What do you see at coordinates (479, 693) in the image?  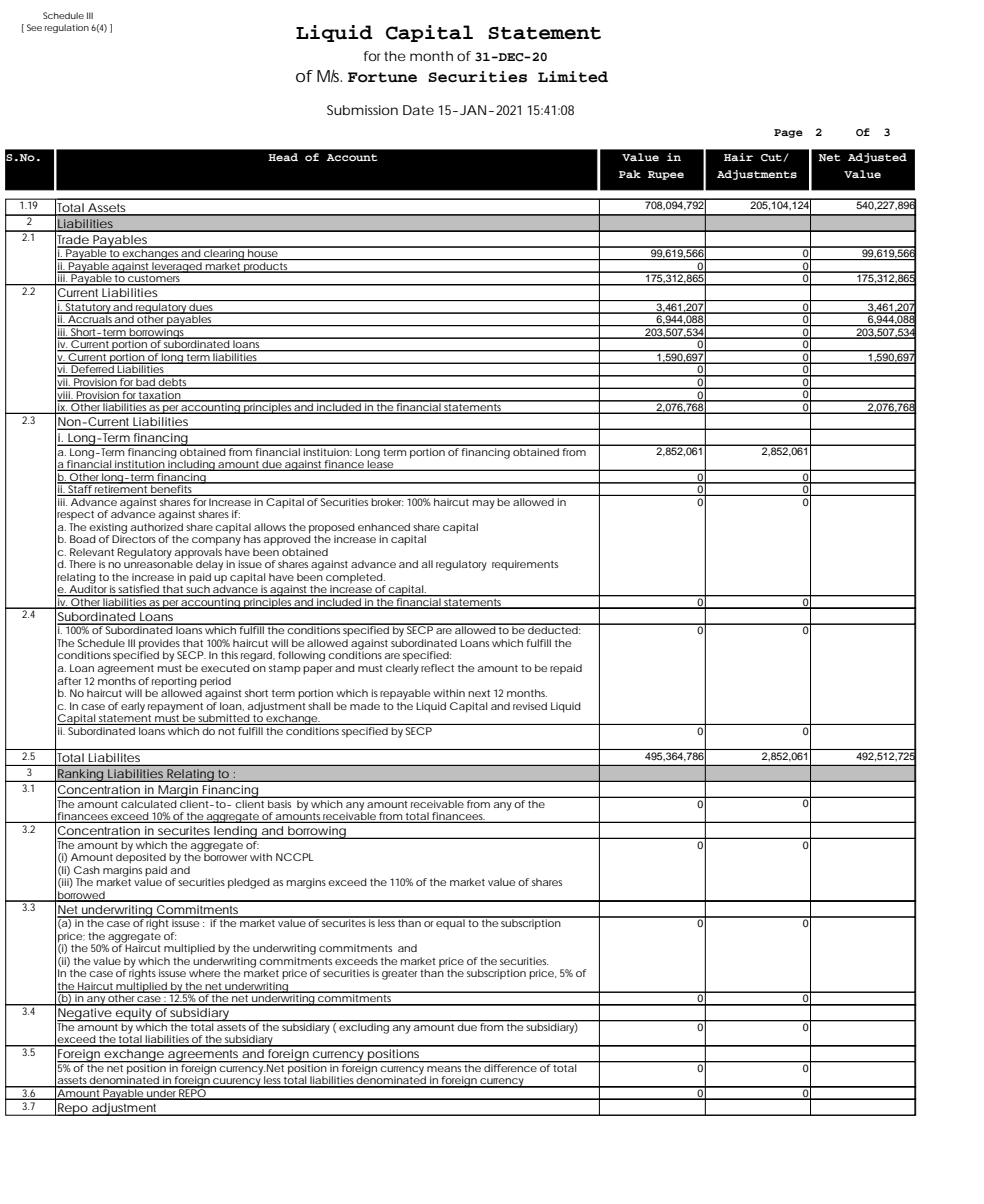 I see `next` at bounding box center [479, 693].
